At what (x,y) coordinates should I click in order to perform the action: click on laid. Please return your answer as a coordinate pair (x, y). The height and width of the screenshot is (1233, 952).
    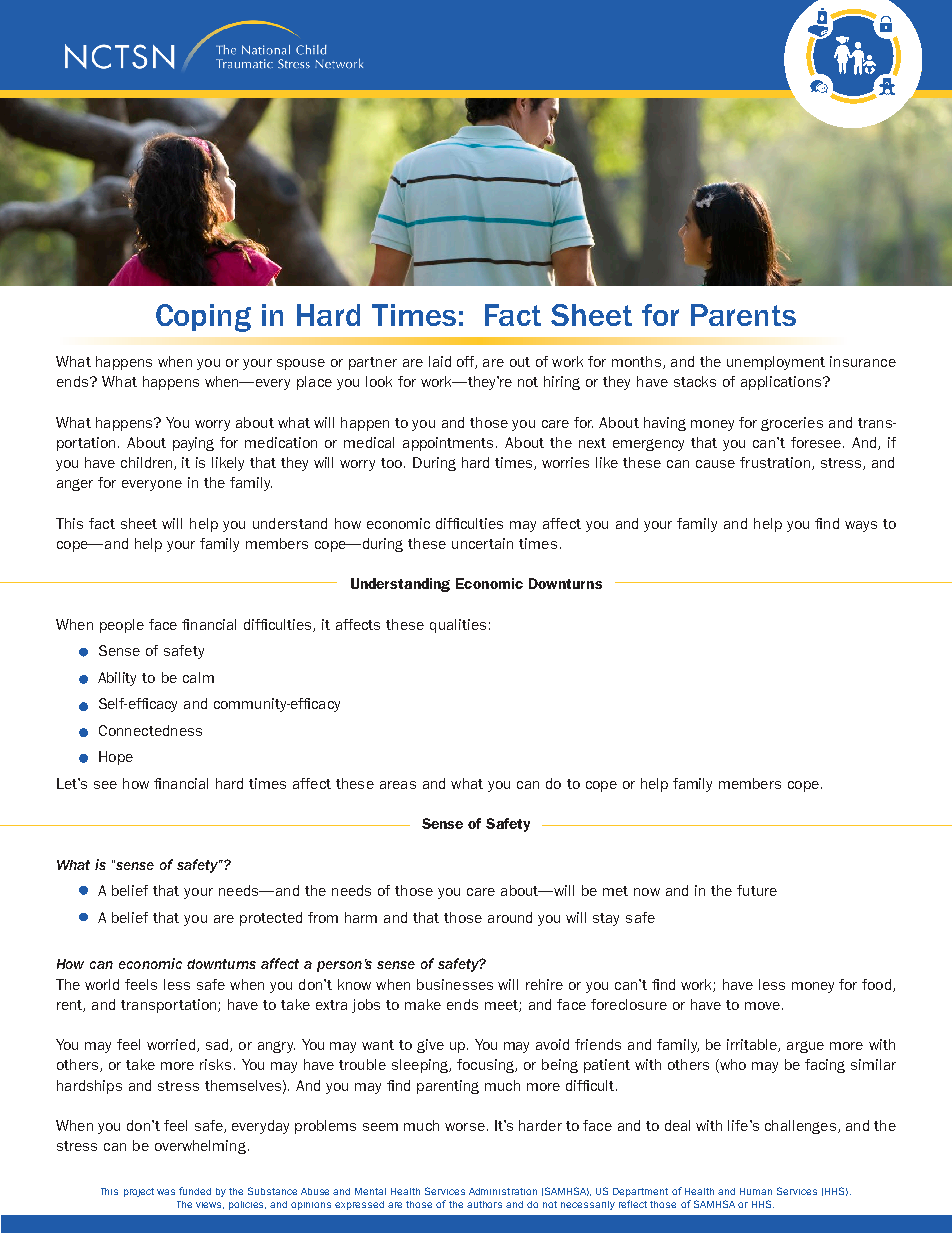
    Looking at the image, I should click on (440, 361).
